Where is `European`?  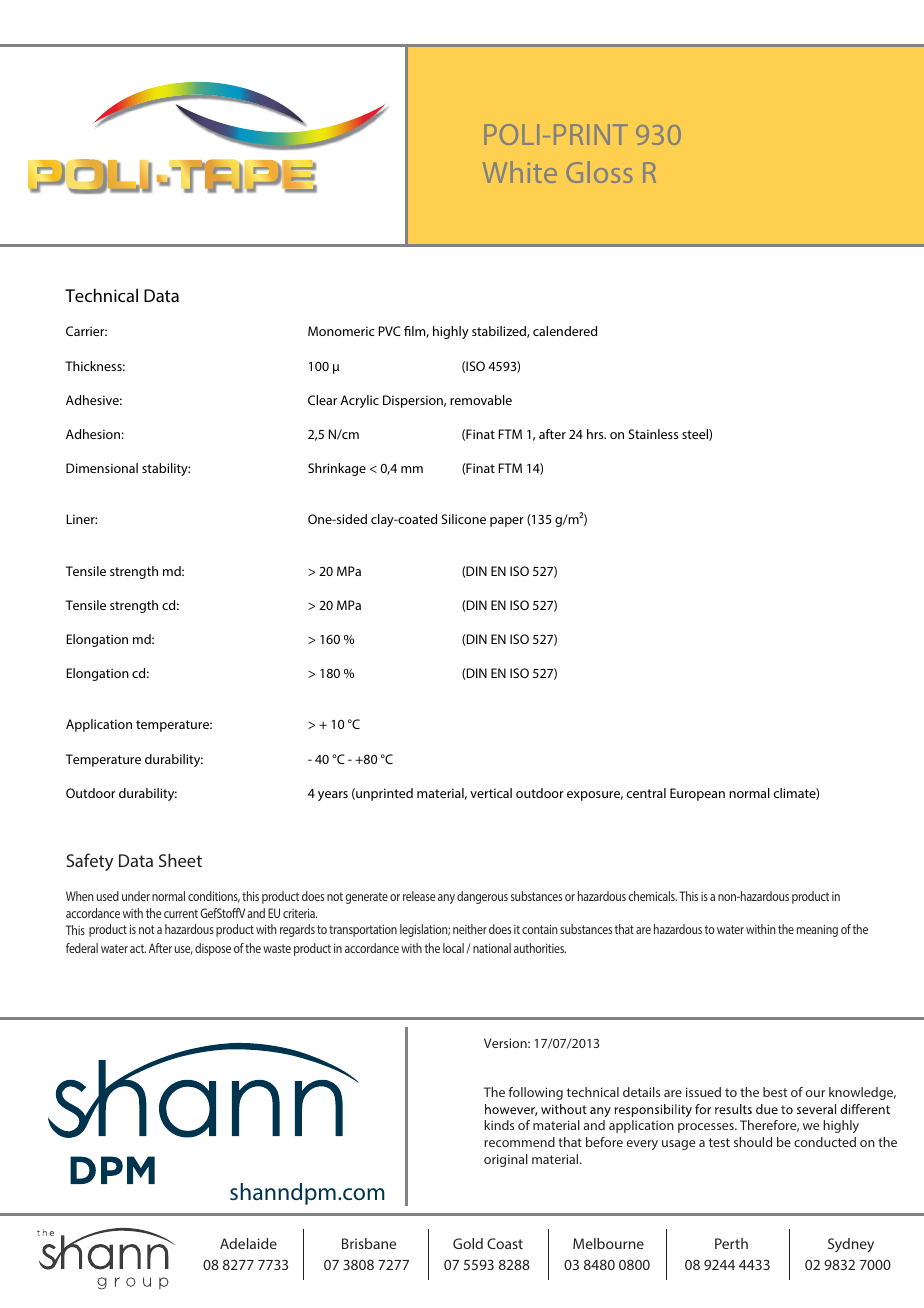
European is located at coordinates (697, 794).
